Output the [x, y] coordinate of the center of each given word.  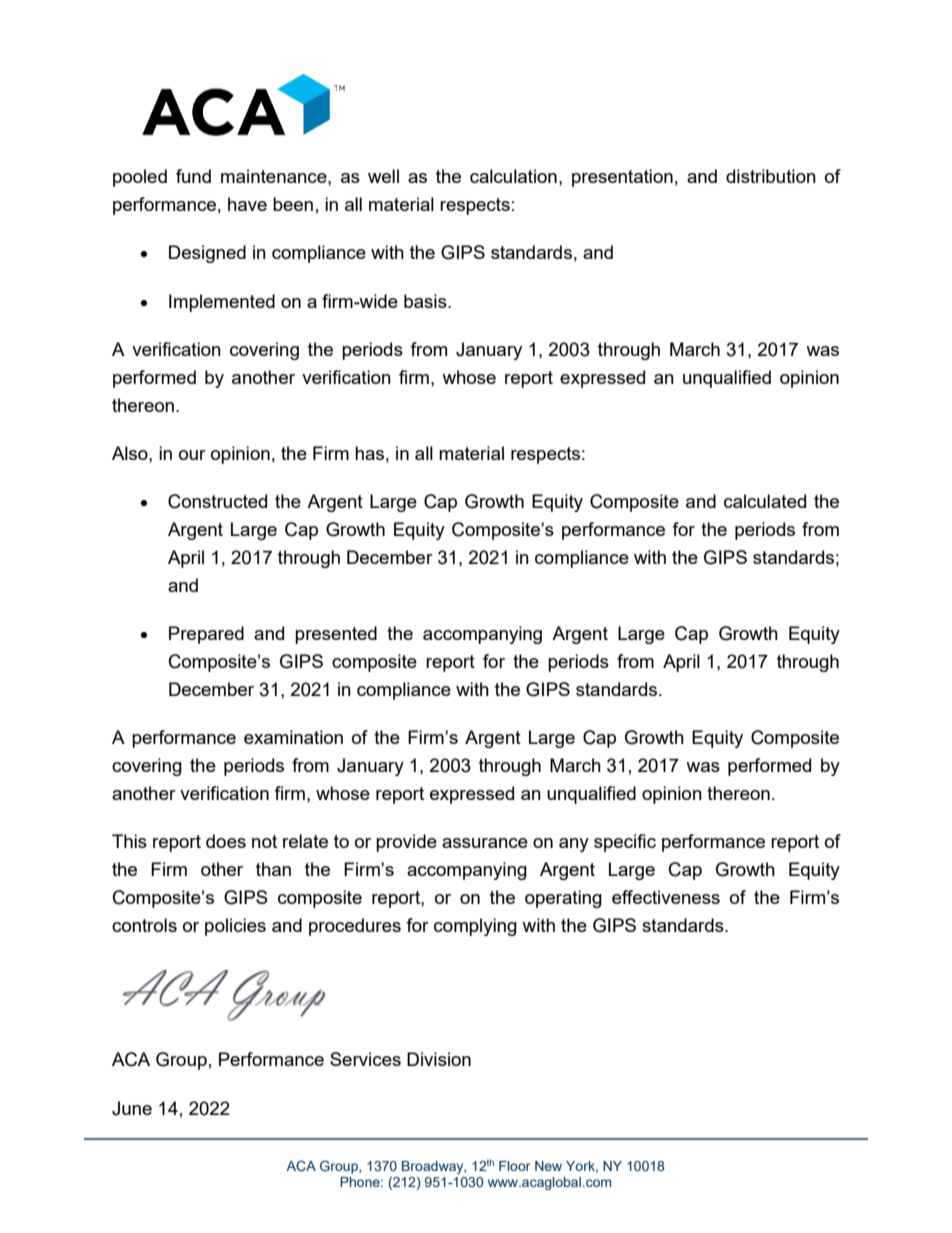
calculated [765, 501]
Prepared [206, 635]
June [132, 1108]
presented [336, 635]
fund [193, 176]
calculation [513, 176]
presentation [622, 178]
